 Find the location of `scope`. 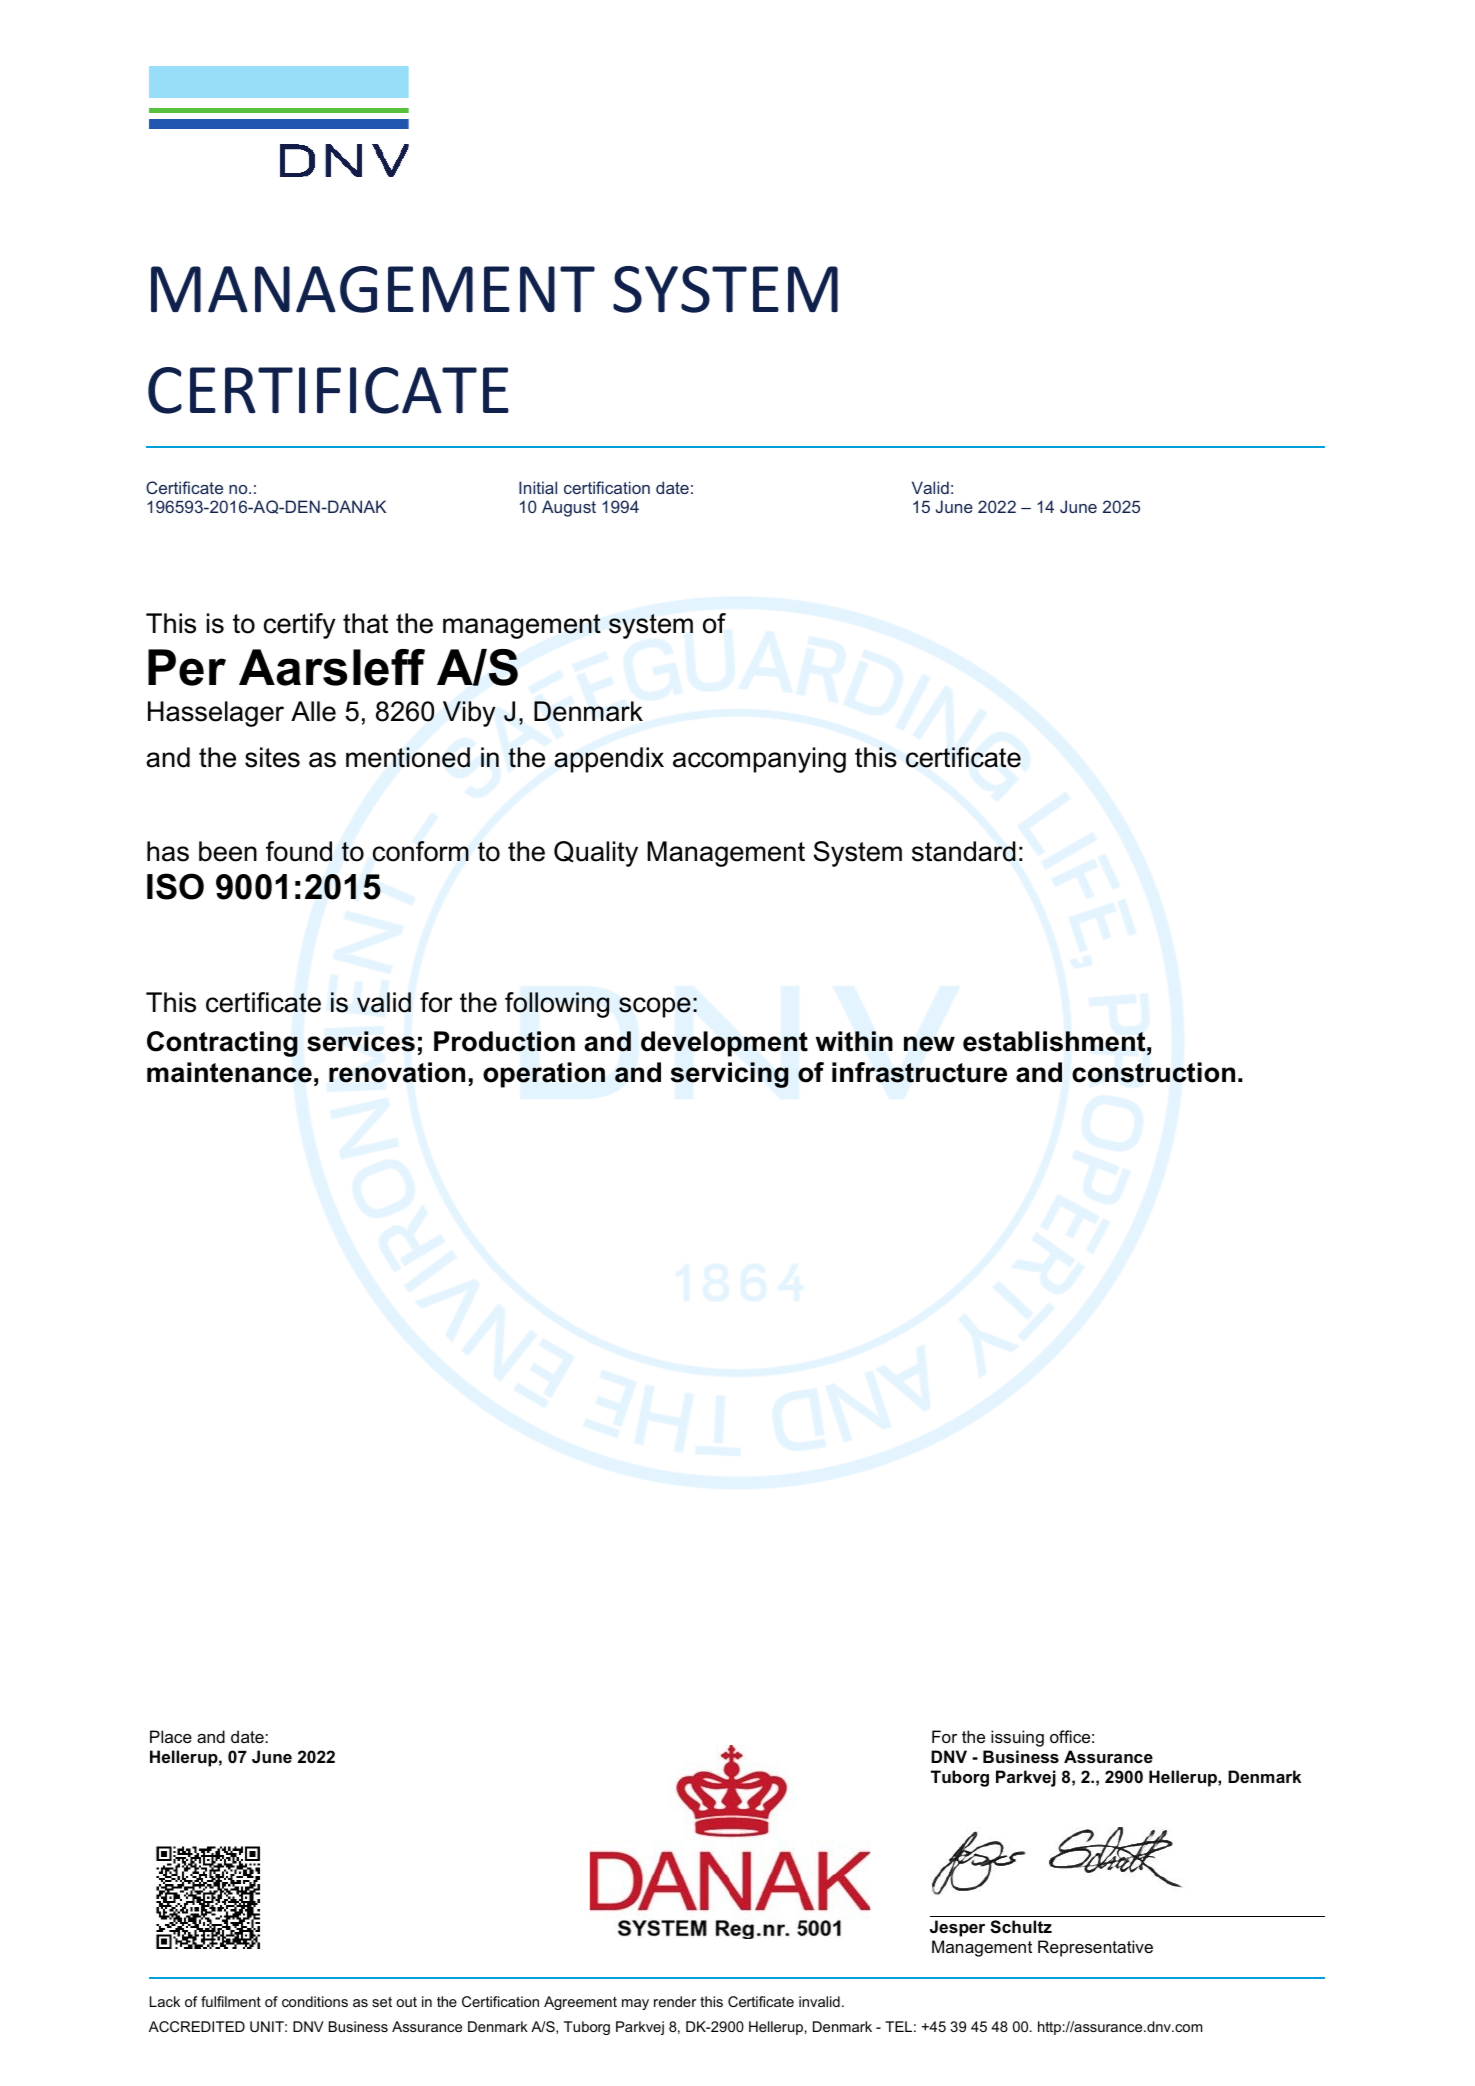

scope is located at coordinates (655, 1007).
